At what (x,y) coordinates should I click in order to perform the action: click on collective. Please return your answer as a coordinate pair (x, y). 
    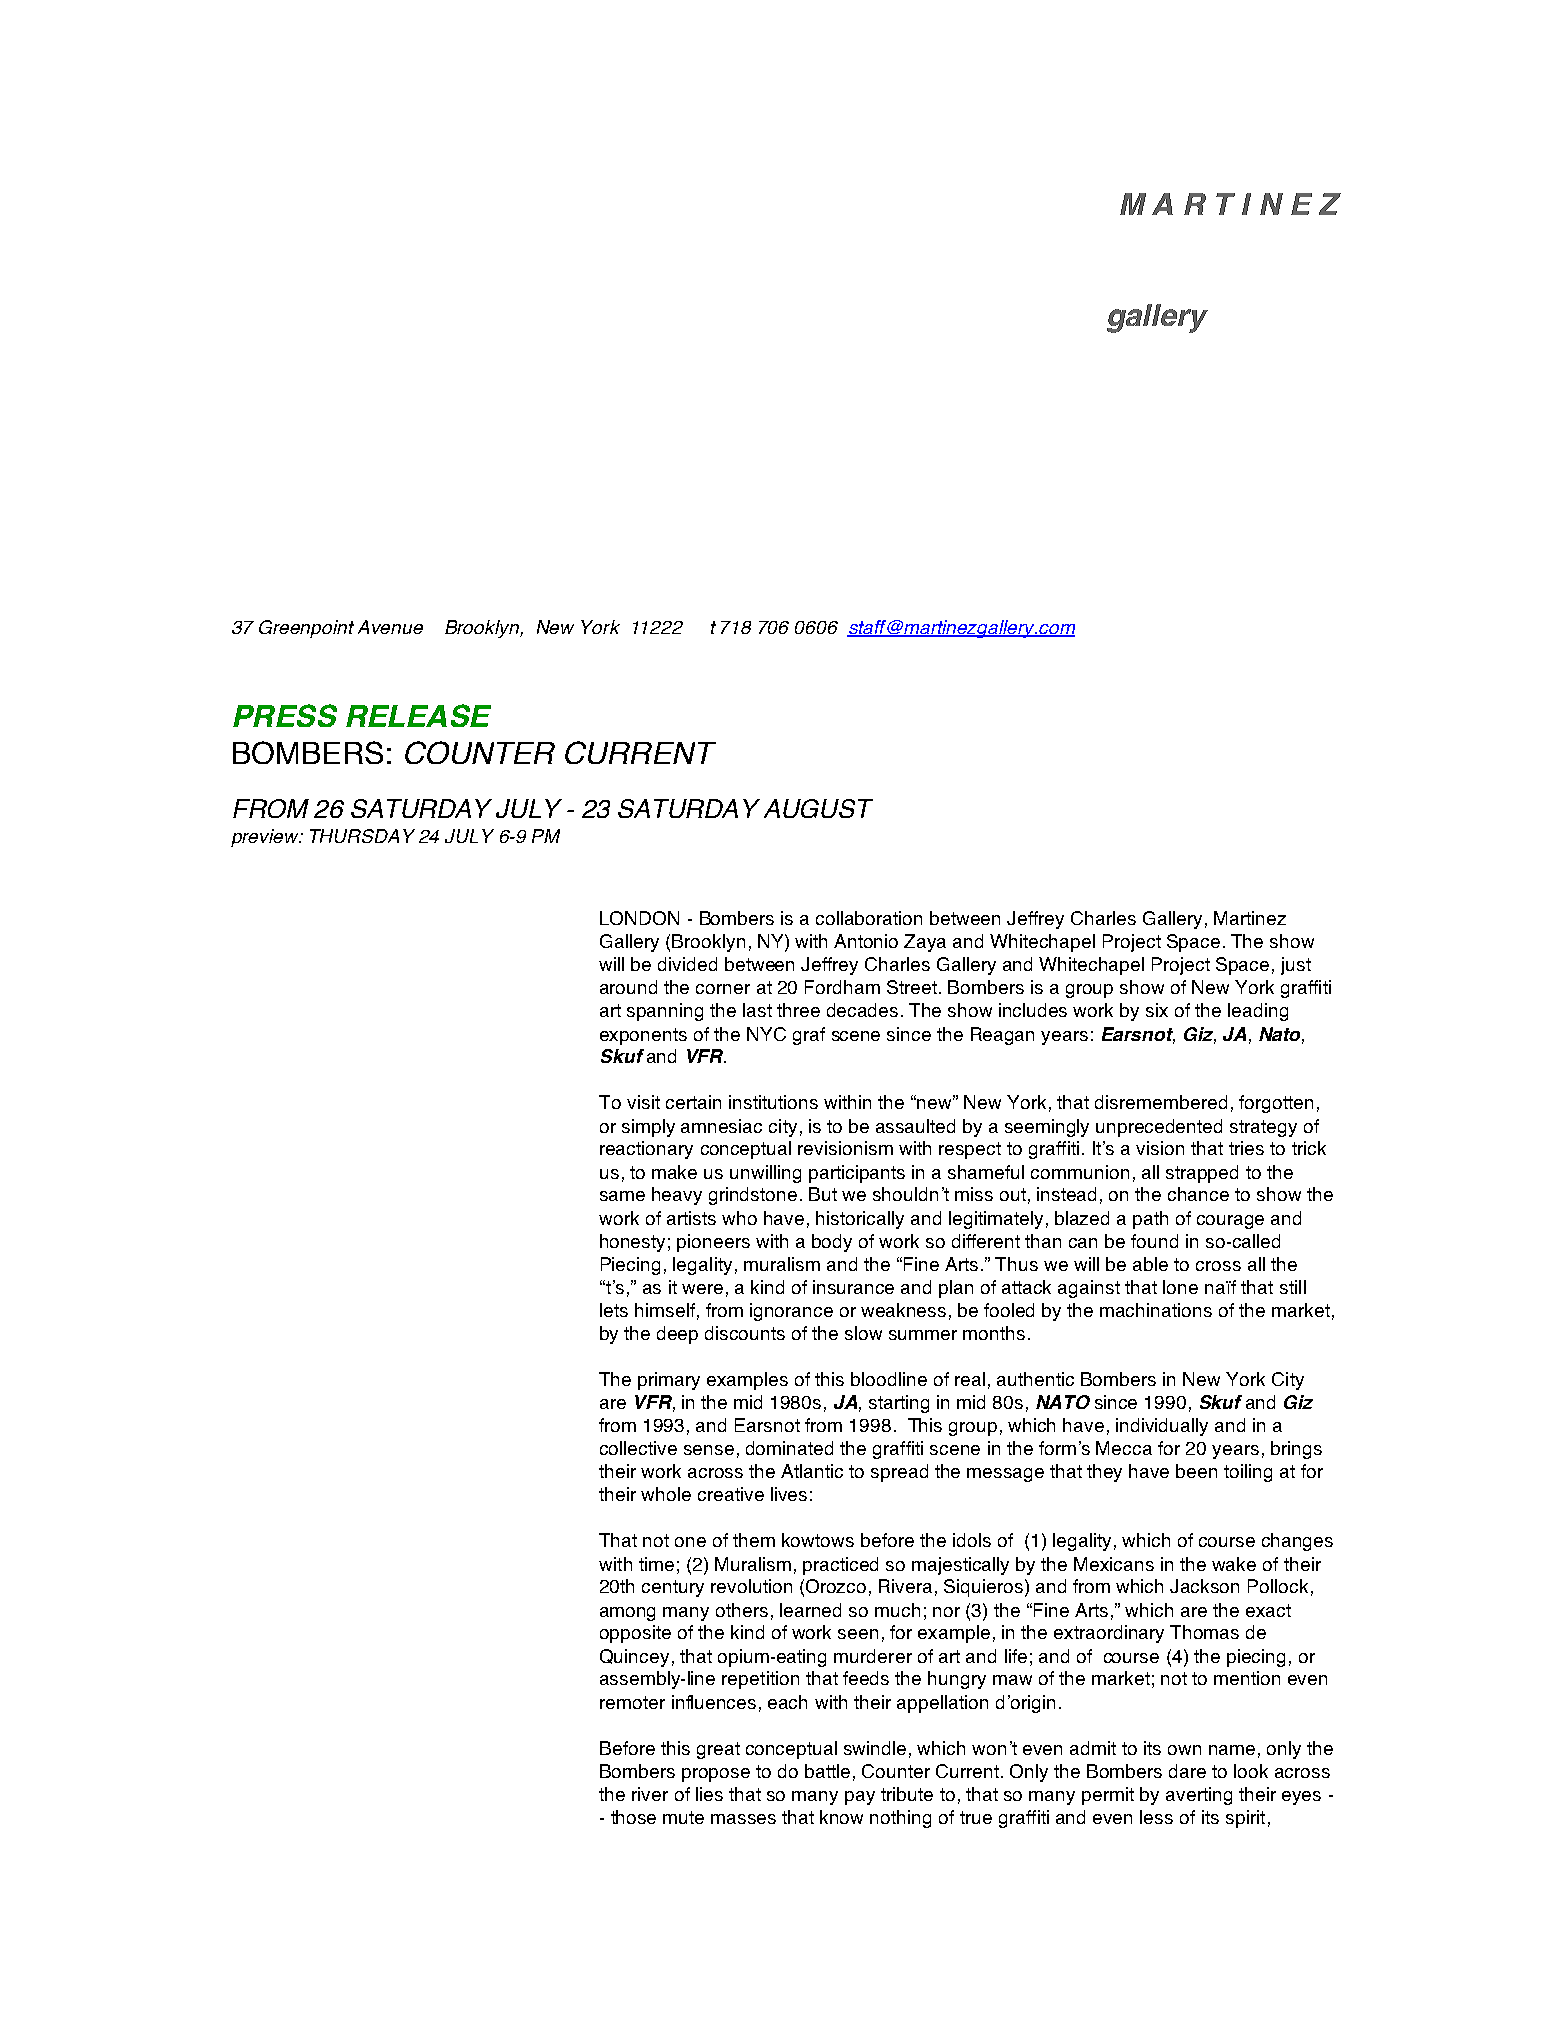
    Looking at the image, I should click on (638, 1448).
